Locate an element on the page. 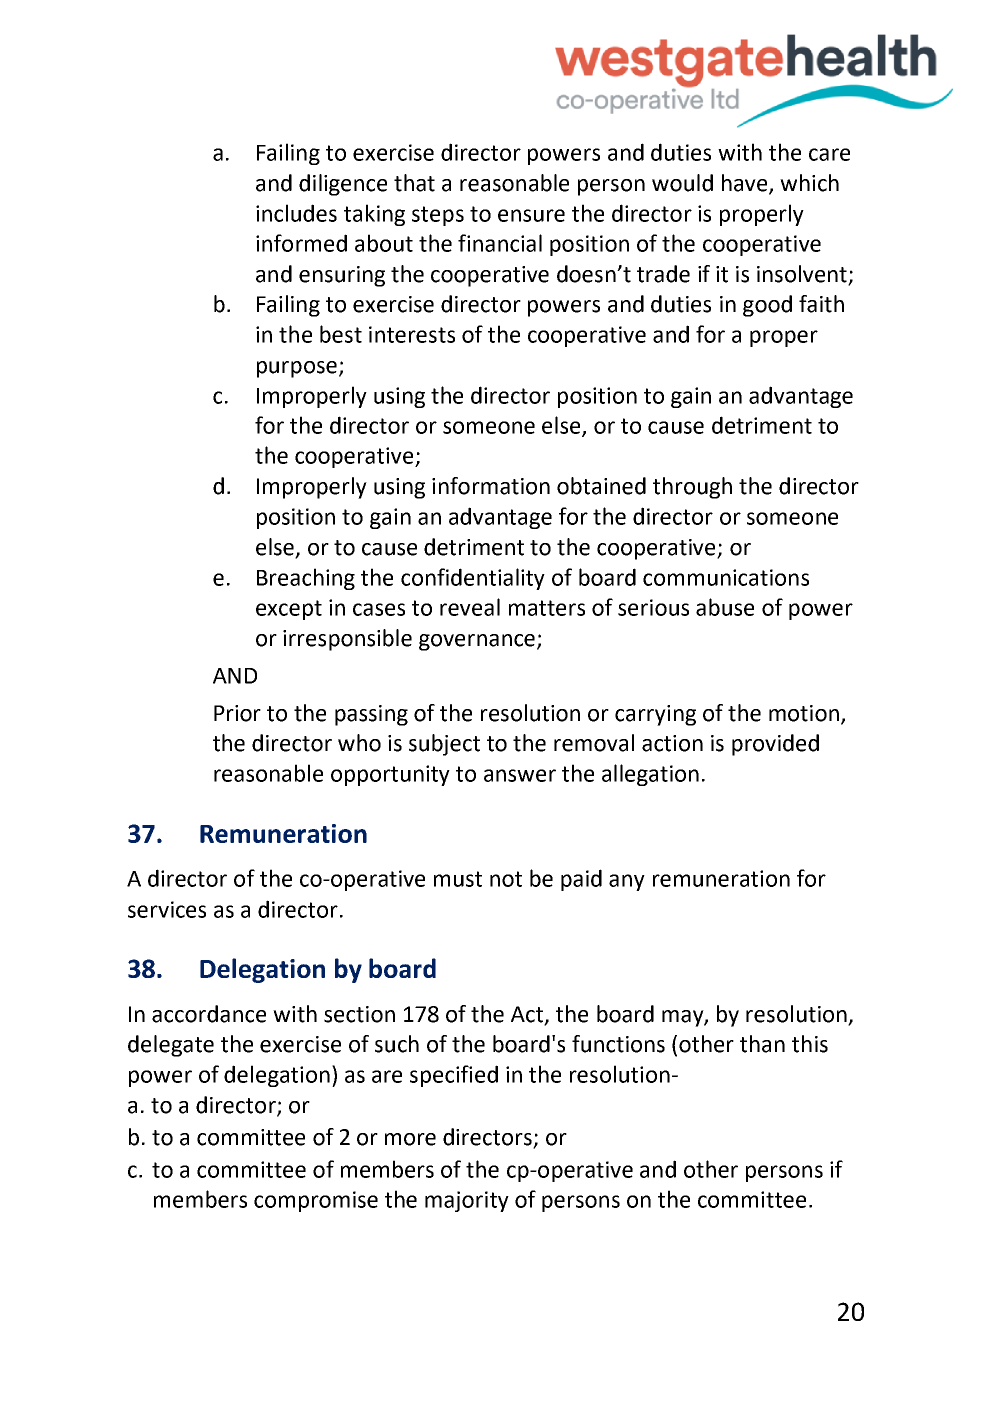 This page has width=993, height=1408. have is located at coordinates (746, 184).
